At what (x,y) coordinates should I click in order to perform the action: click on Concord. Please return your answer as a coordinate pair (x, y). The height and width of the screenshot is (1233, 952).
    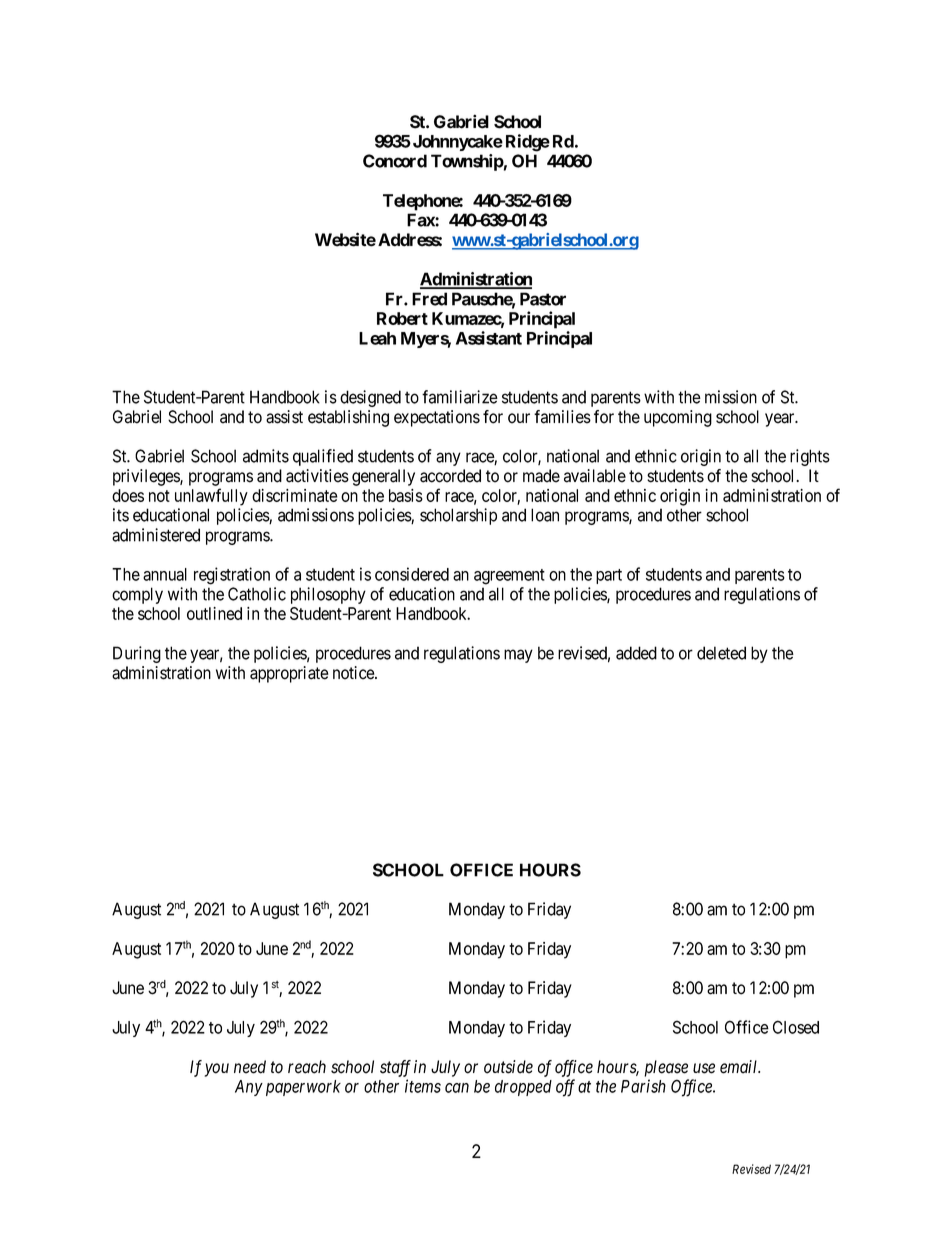
    Looking at the image, I should click on (395, 161).
